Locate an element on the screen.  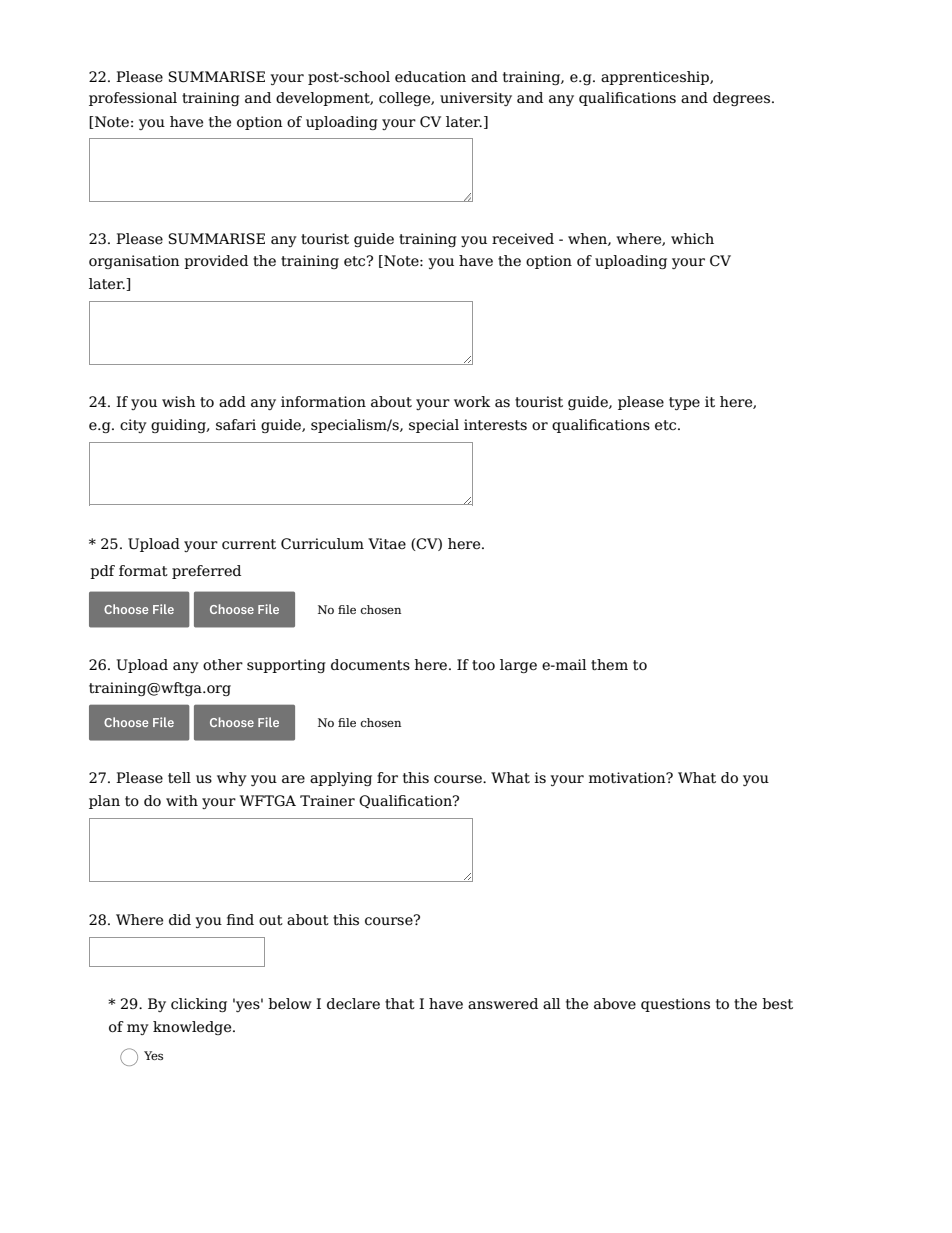
that is located at coordinates (400, 1004).
